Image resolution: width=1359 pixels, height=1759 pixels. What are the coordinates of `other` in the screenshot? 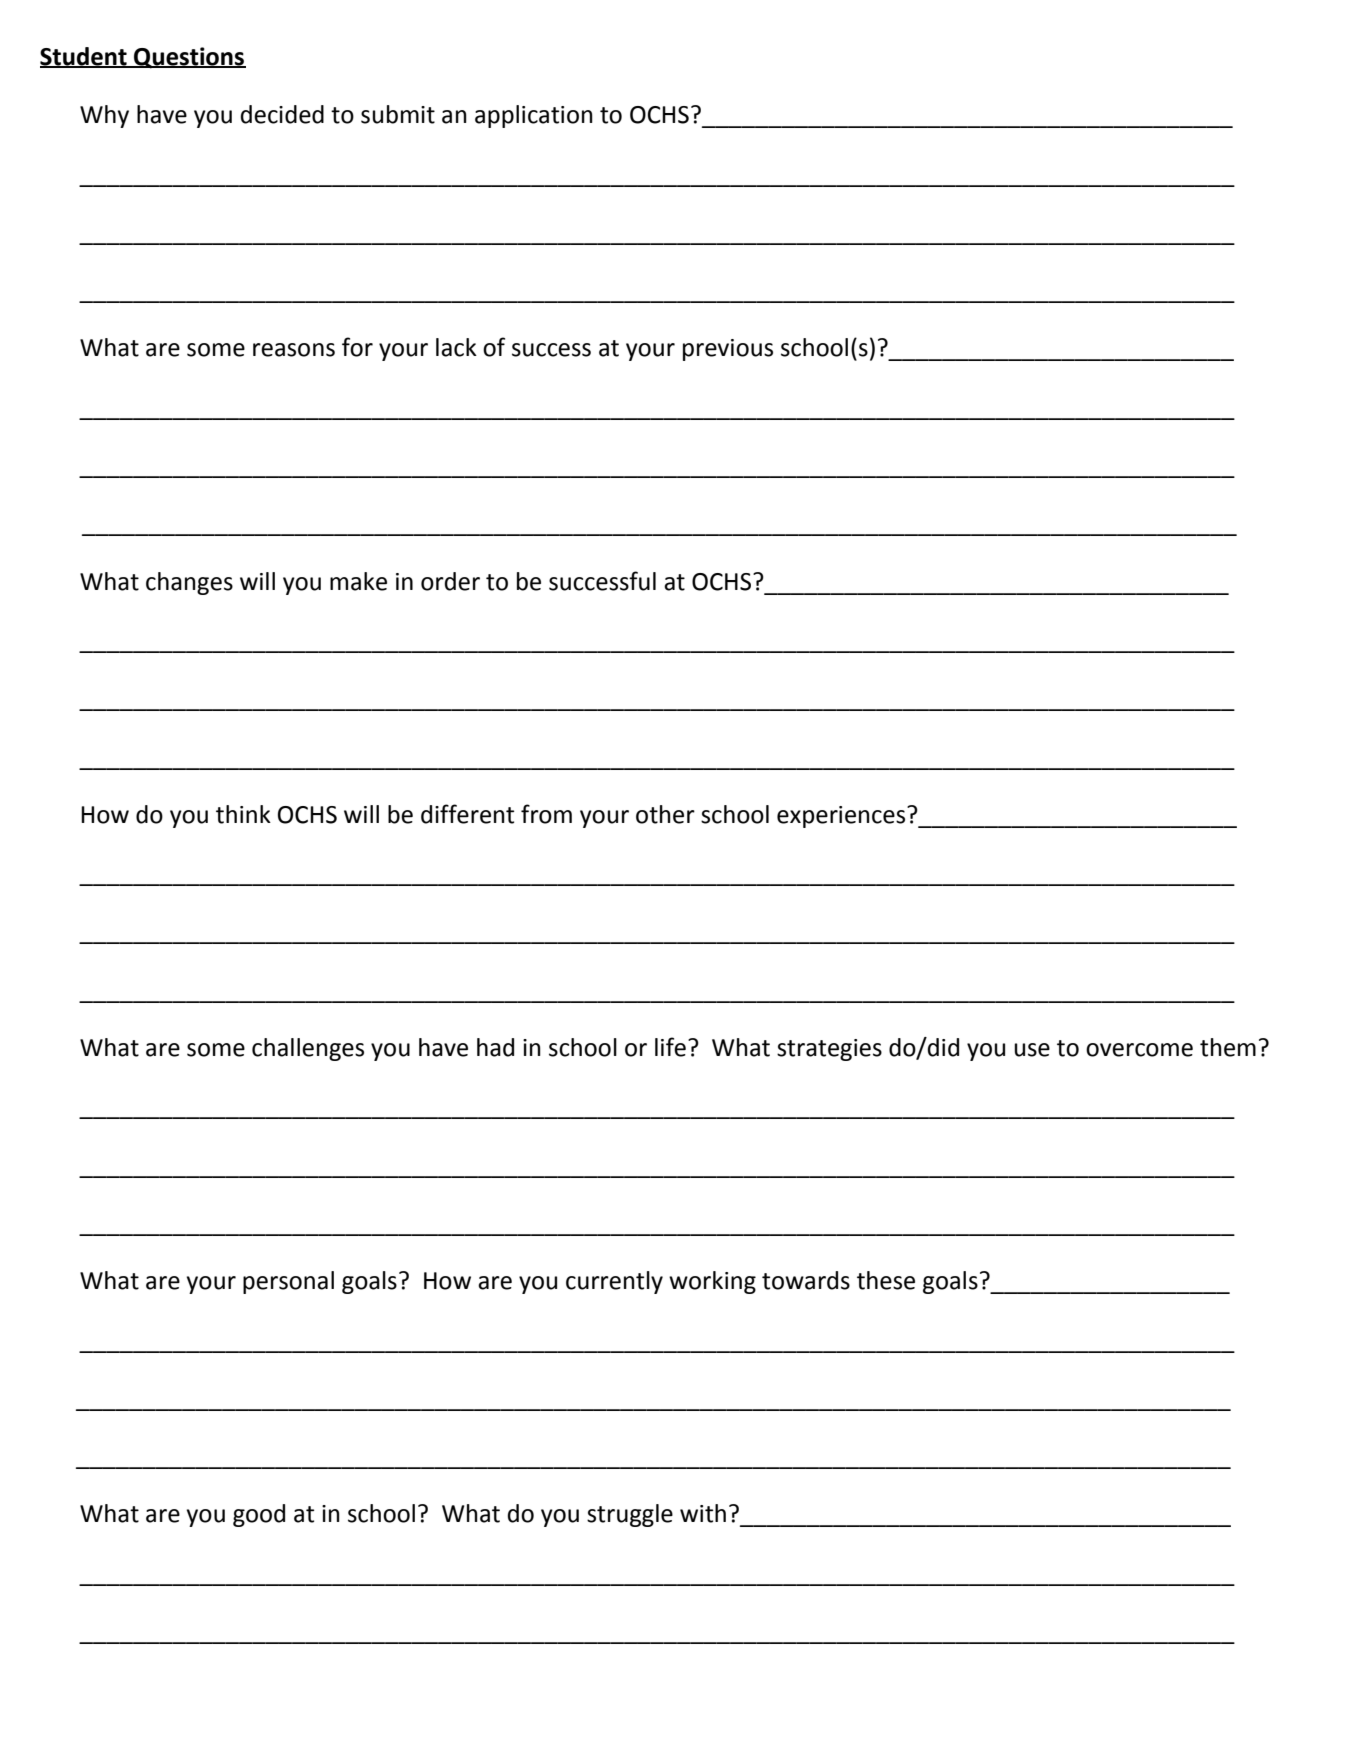 It's located at (665, 814).
